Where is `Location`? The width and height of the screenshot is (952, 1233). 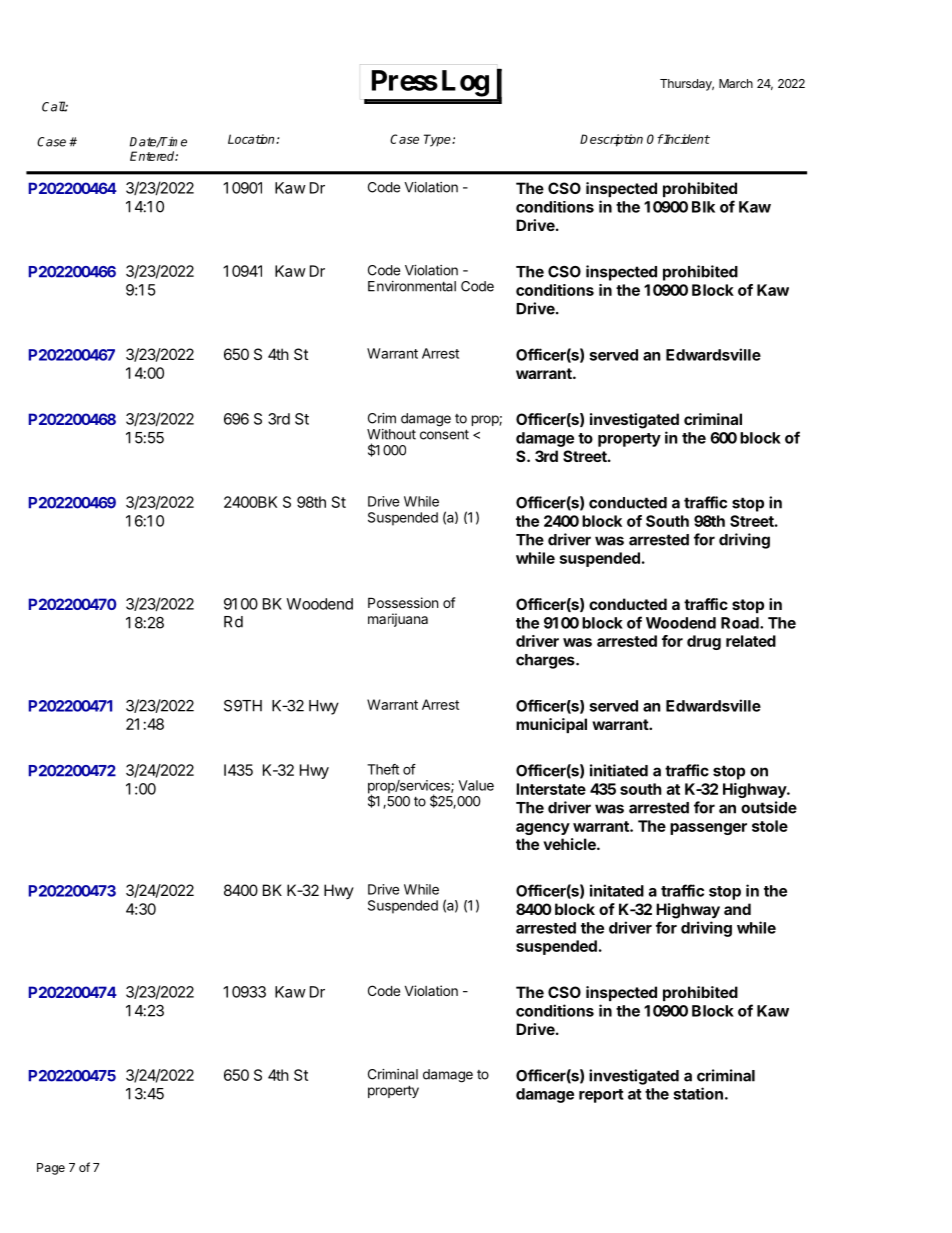
Location is located at coordinates (252, 139).
